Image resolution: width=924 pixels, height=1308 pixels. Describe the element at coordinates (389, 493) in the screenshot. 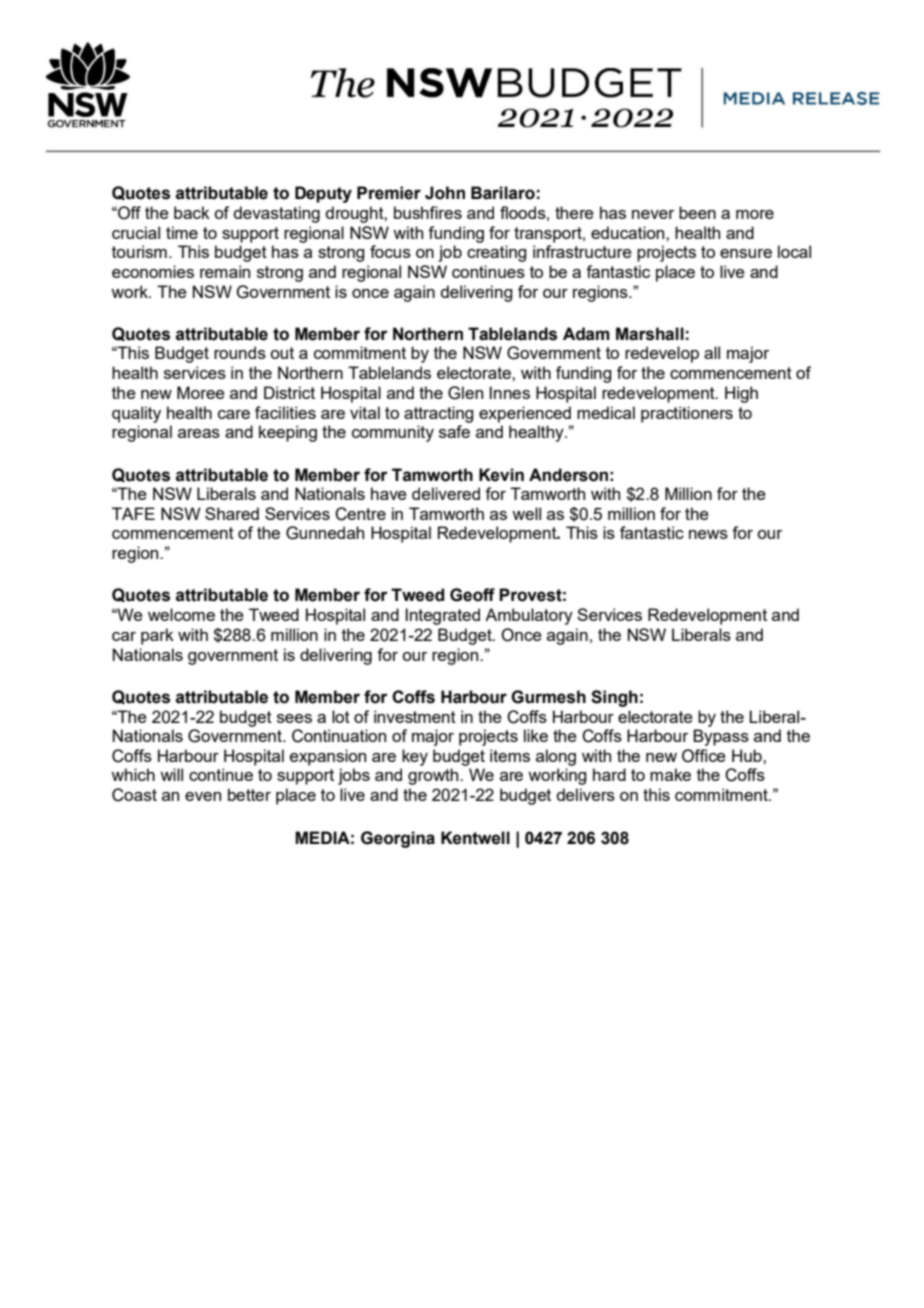

I see `have` at that location.
